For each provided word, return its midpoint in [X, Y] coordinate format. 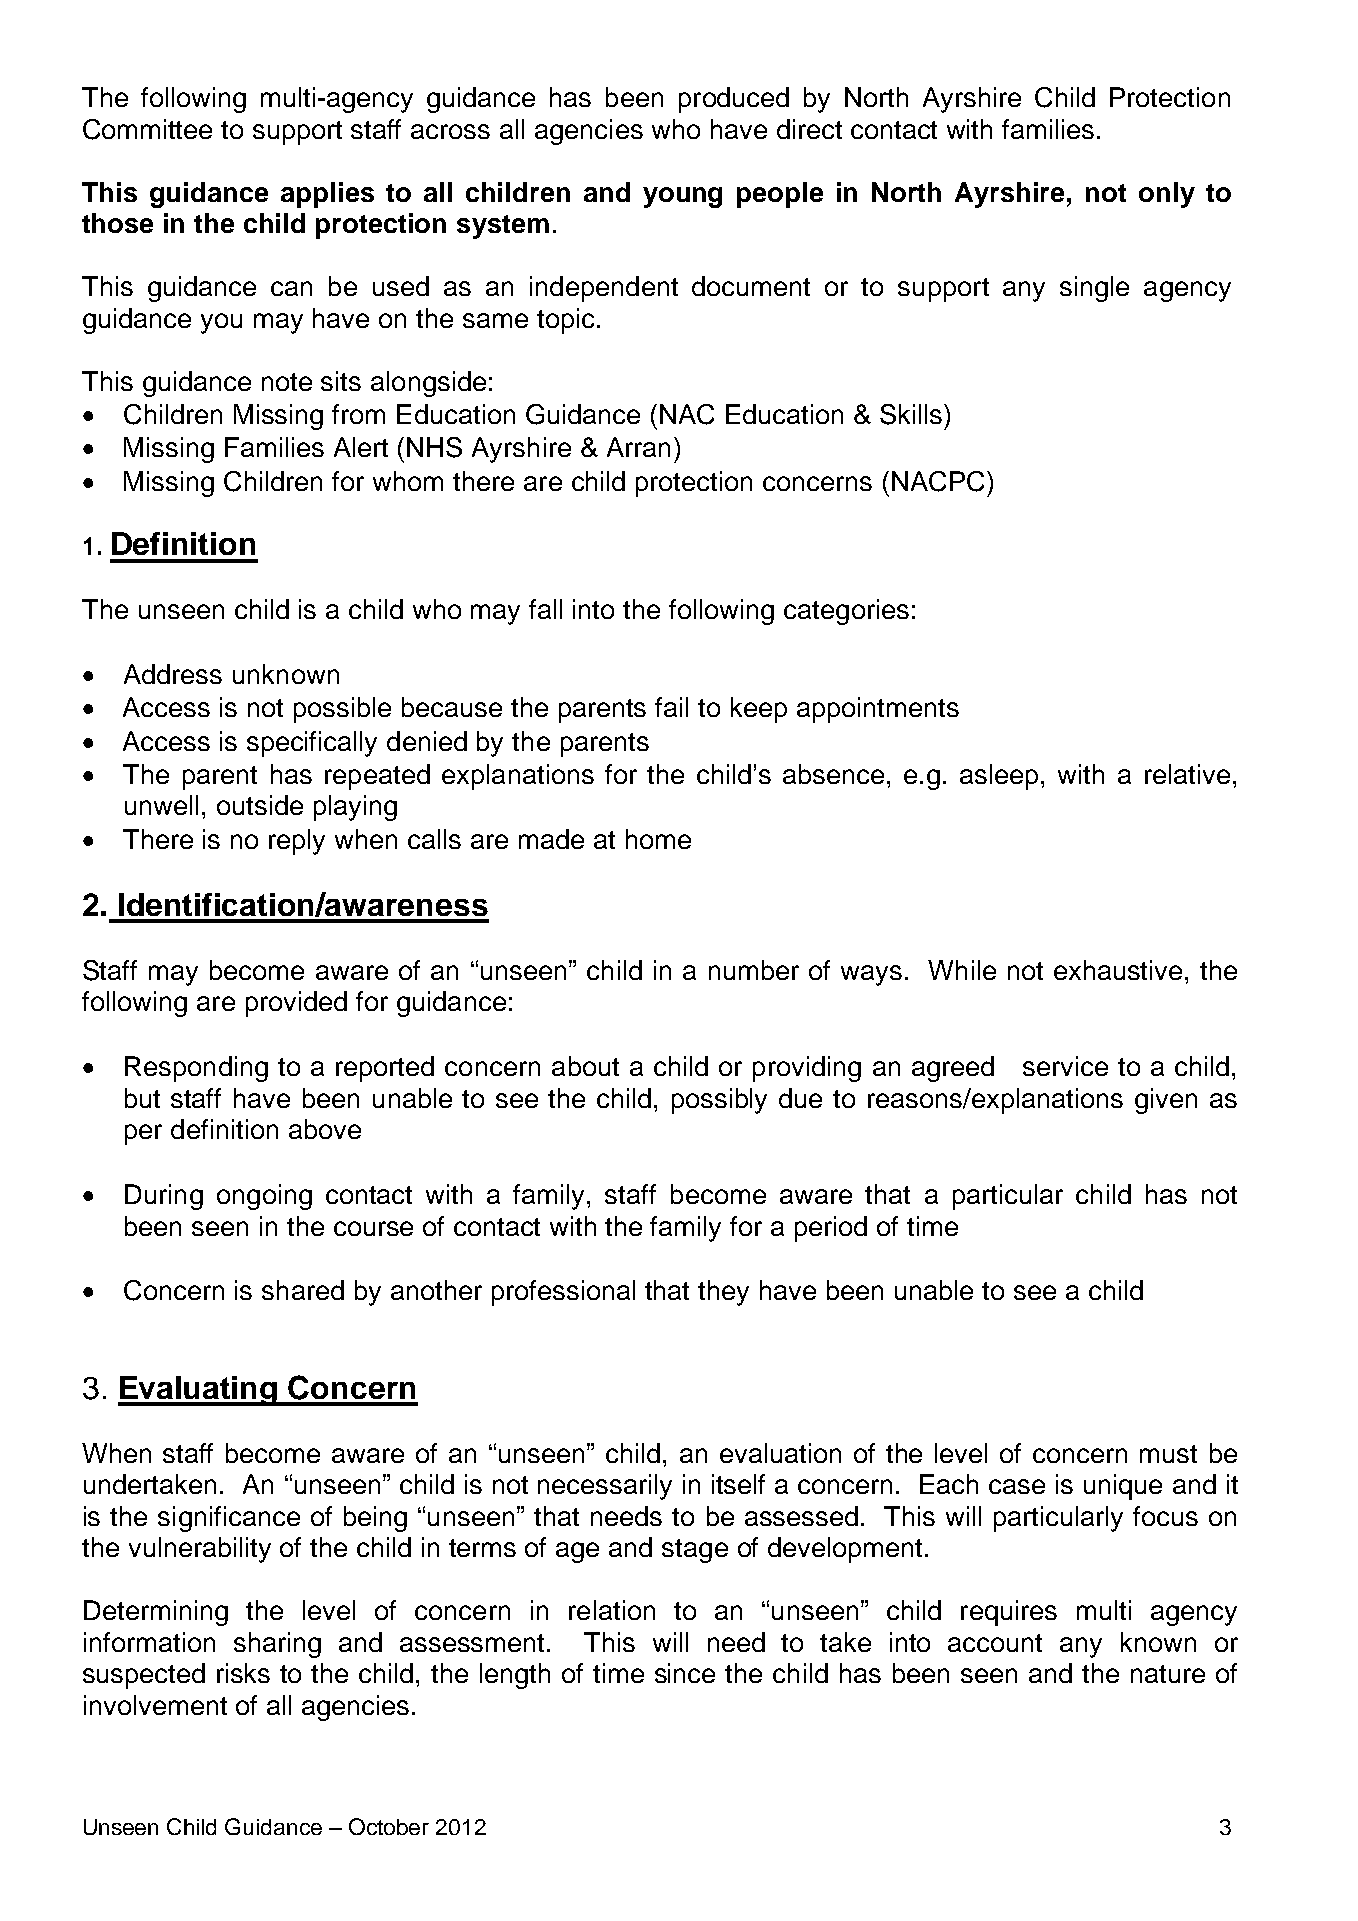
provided [296, 1004]
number [754, 970]
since [685, 1673]
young [682, 197]
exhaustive [1118, 970]
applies [327, 195]
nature [1168, 1674]
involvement [155, 1705]
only [1167, 195]
